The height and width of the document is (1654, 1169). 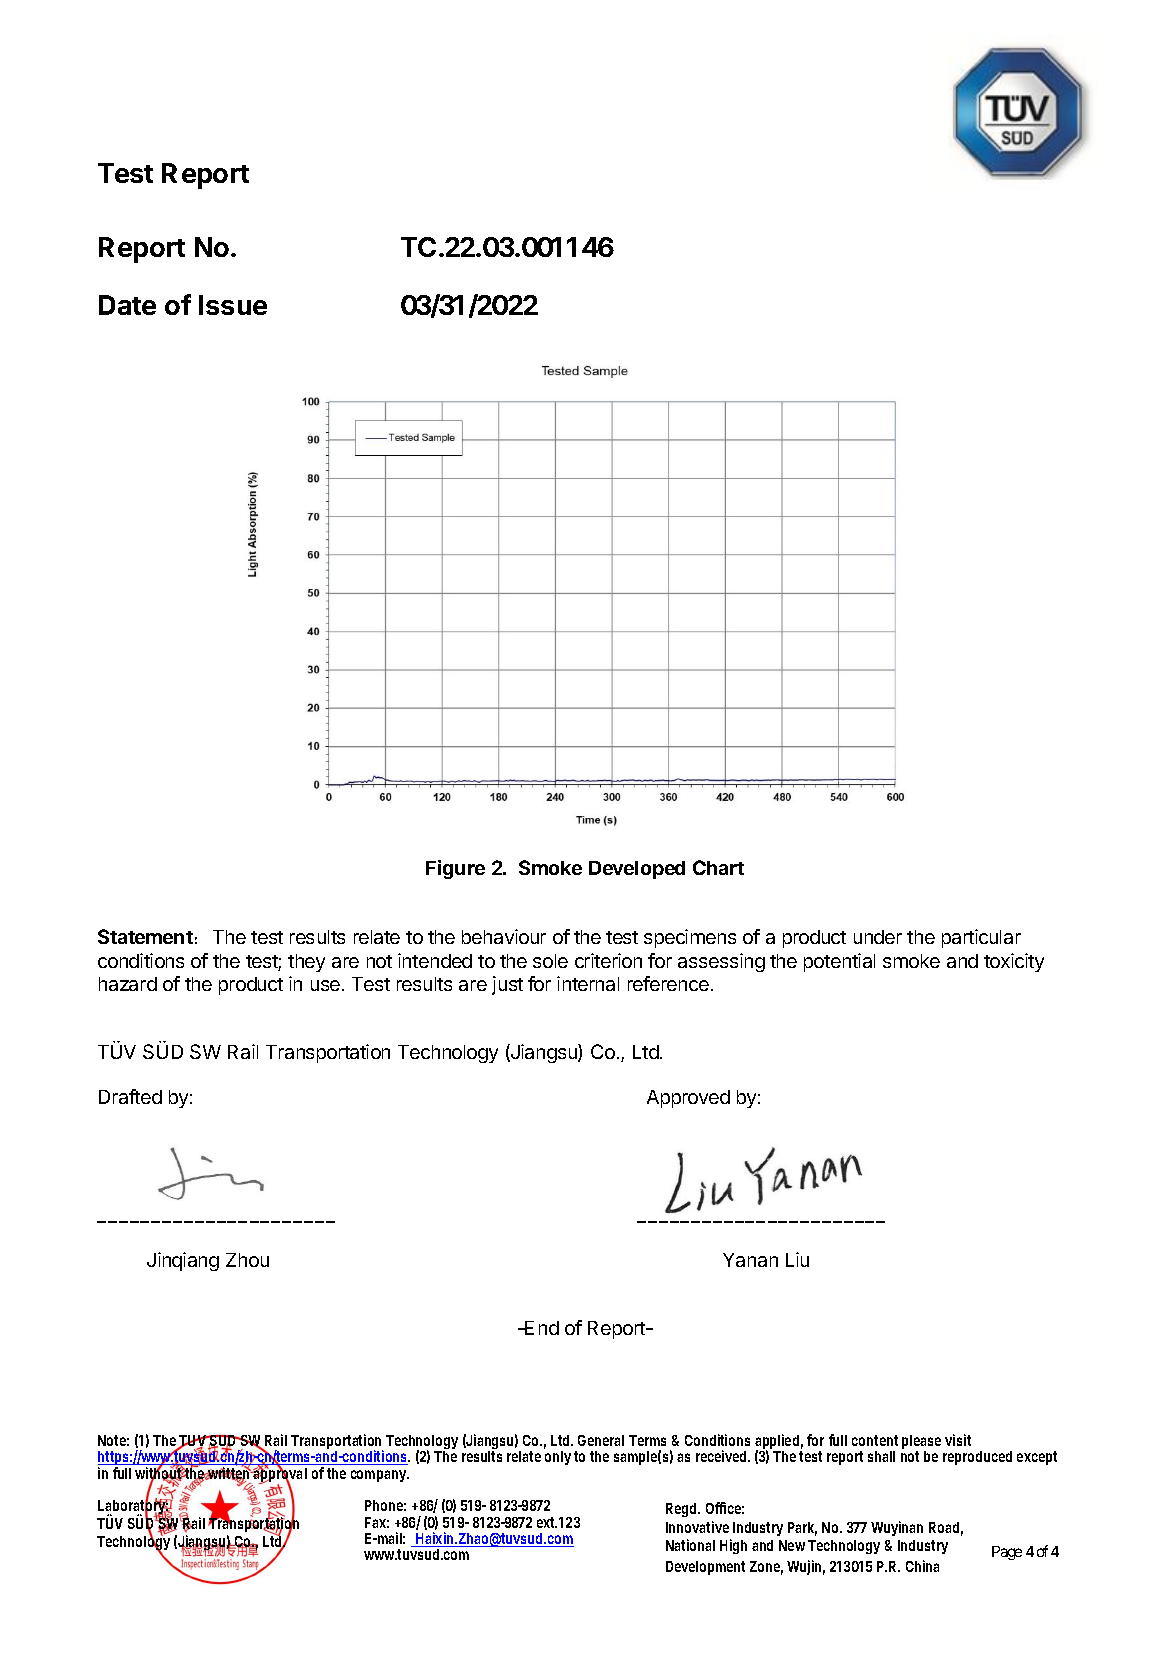 I want to click on Liu, so click(x=797, y=1259).
